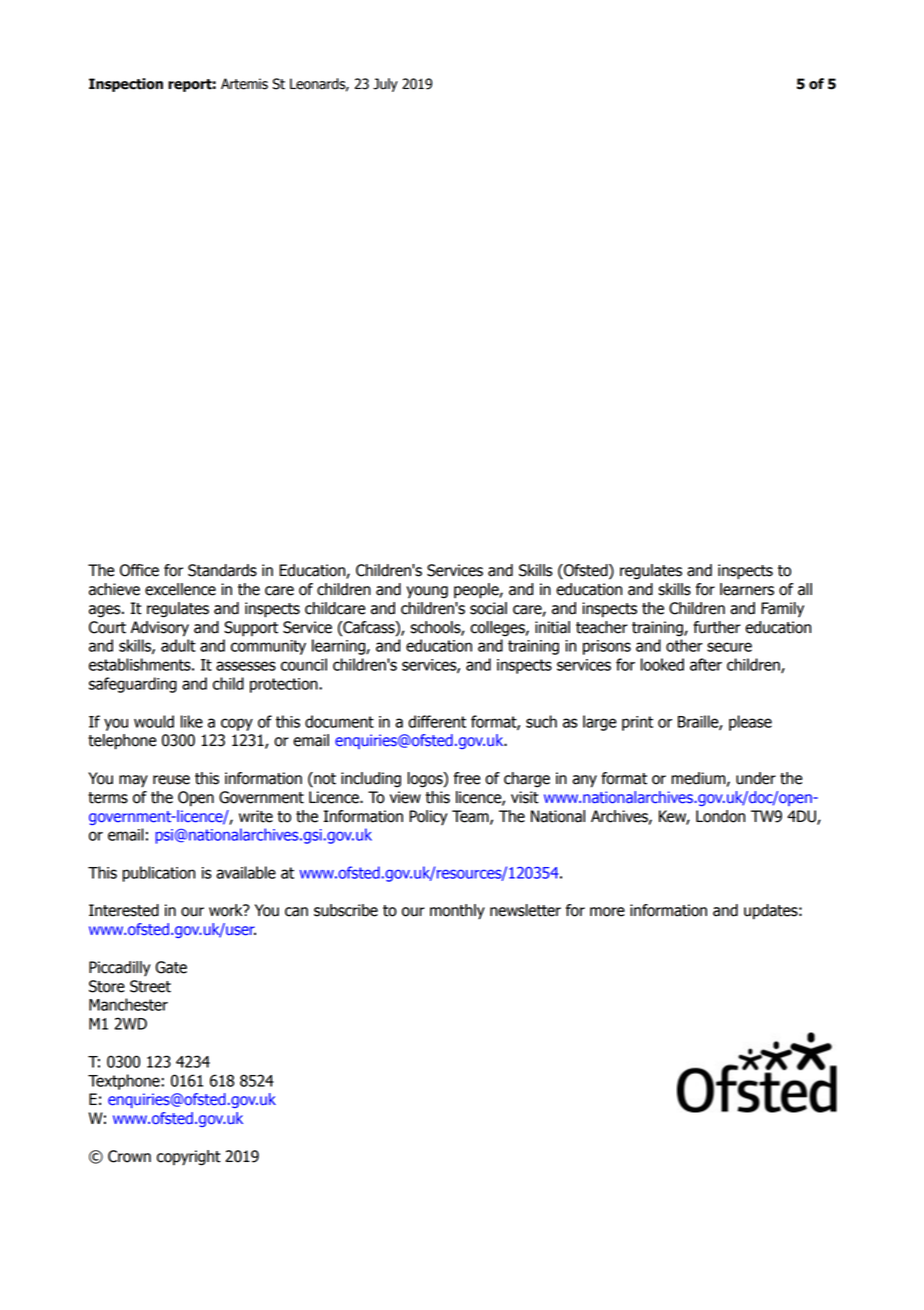 This screenshot has width=924, height=1310. What do you see at coordinates (457, 912) in the screenshot?
I see `monthly` at bounding box center [457, 912].
